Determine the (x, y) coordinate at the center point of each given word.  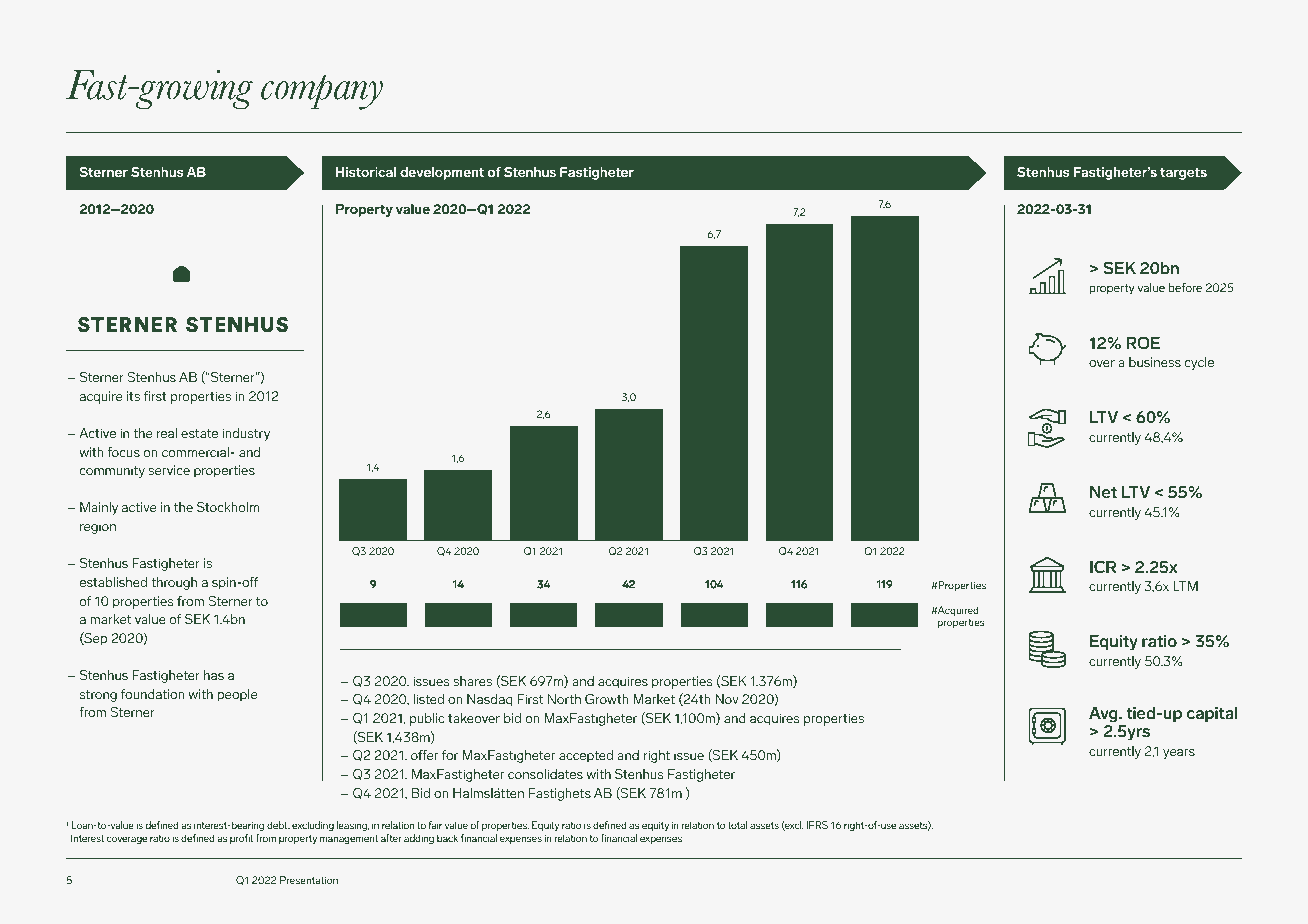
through (174, 583)
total (737, 825)
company (322, 92)
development (442, 173)
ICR (1103, 567)
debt (278, 825)
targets (1183, 173)
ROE (1143, 343)
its (133, 396)
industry (246, 434)
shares (472, 681)
